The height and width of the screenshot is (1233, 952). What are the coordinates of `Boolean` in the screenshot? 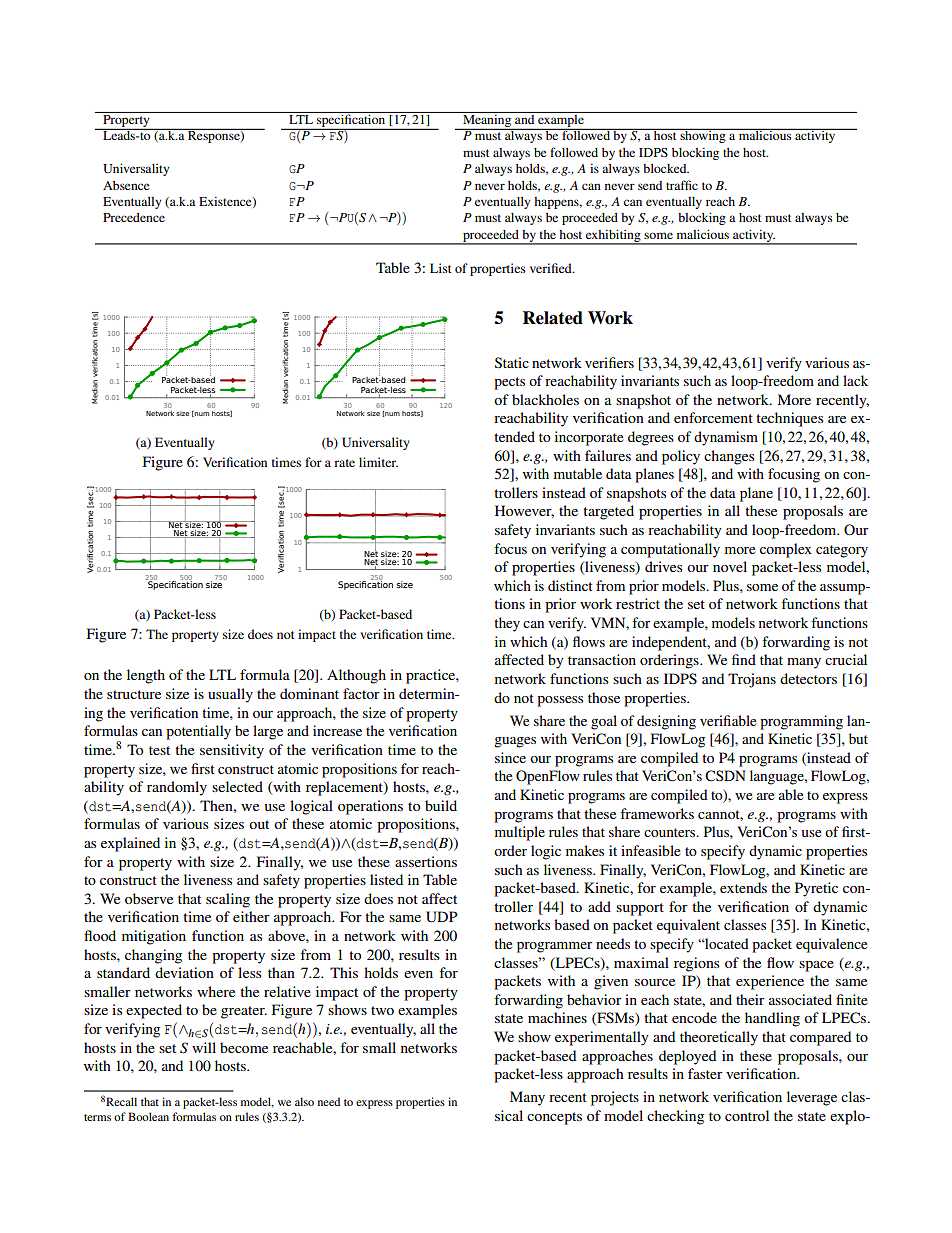 It's located at (148, 1116).
